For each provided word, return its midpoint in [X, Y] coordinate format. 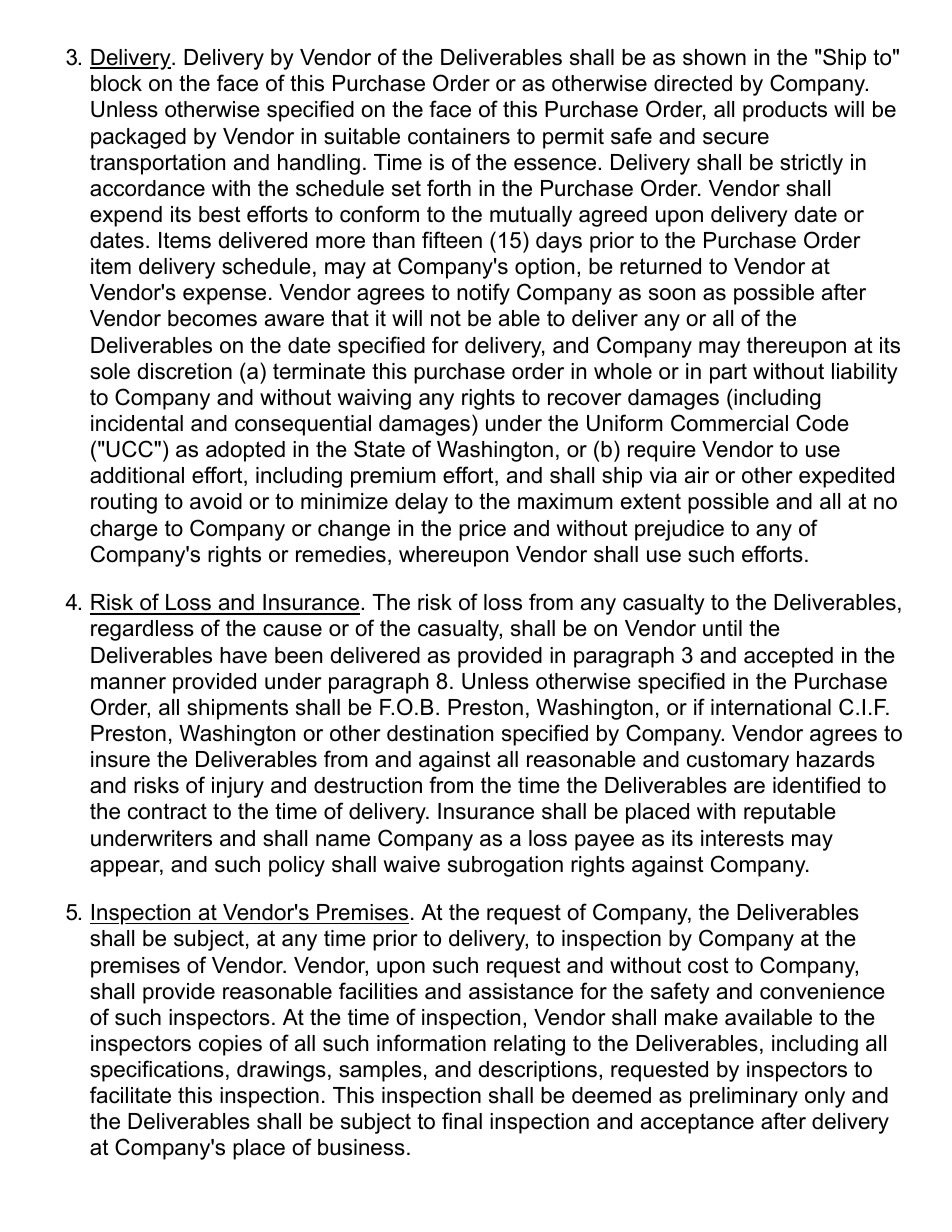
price [482, 530]
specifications [157, 1071]
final [462, 1121]
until [722, 628]
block [116, 83]
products [785, 111]
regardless [142, 630]
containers [459, 136]
